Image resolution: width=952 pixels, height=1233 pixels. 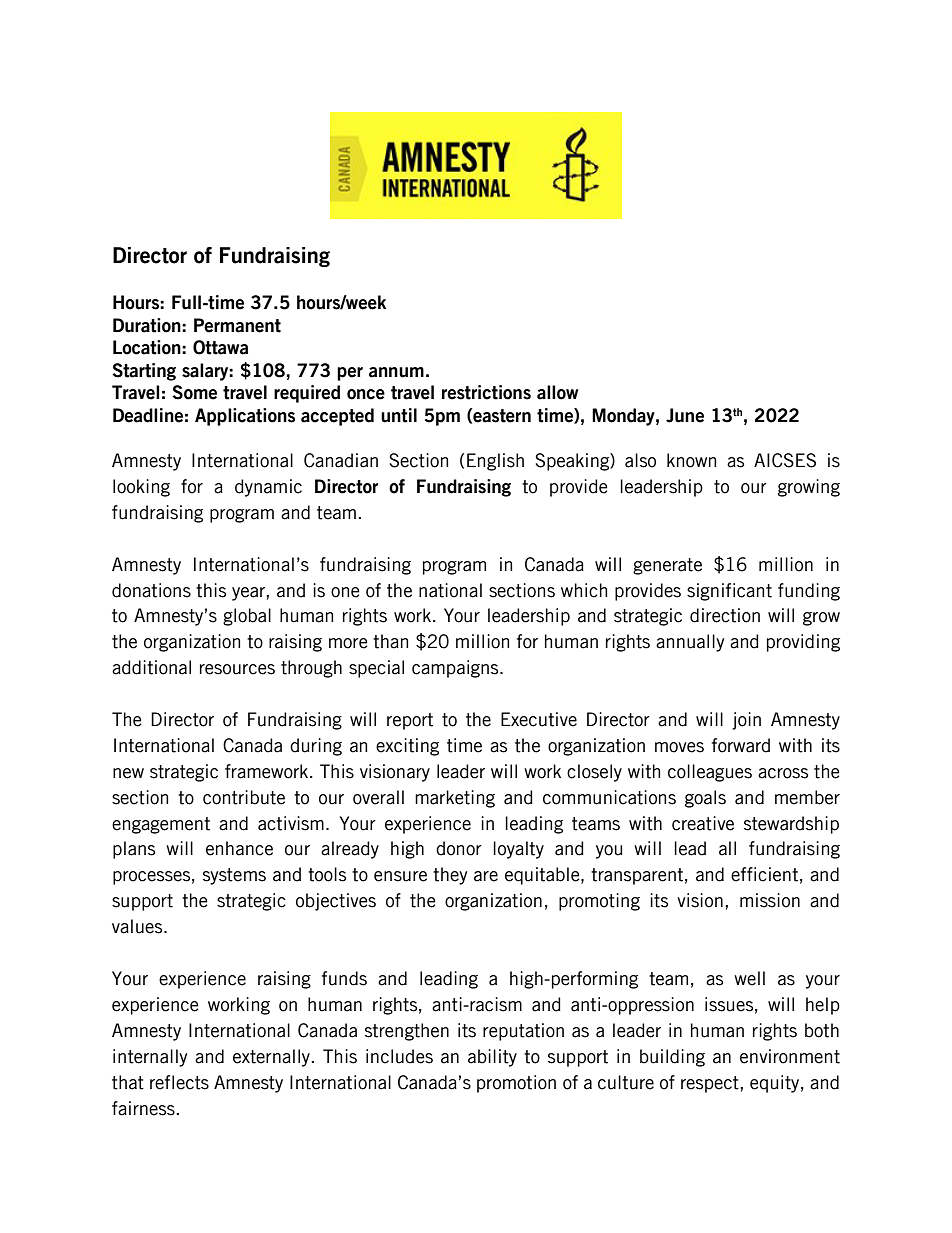 I want to click on reflects, so click(x=179, y=1082).
